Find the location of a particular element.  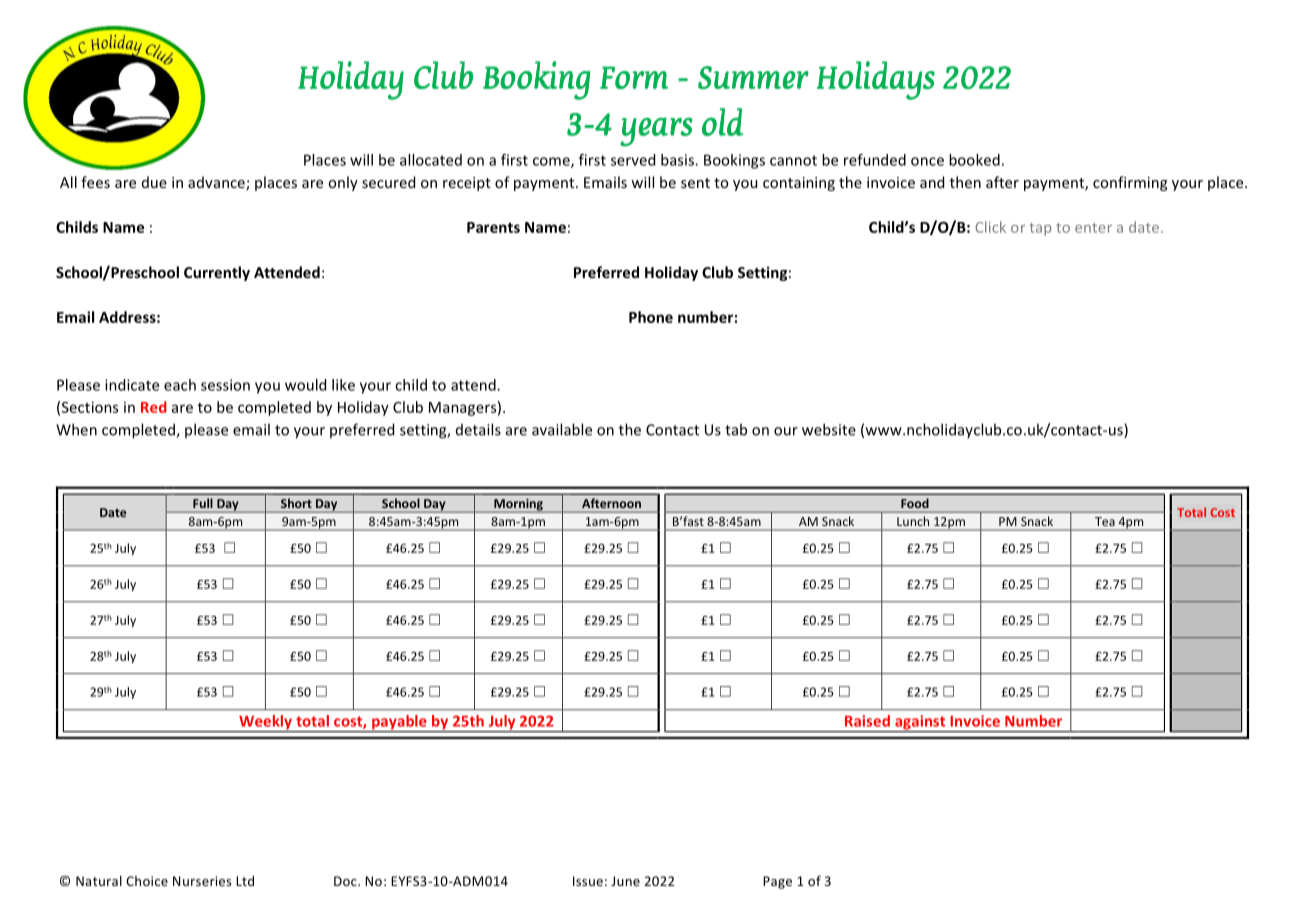

Nurseries is located at coordinates (202, 881).
